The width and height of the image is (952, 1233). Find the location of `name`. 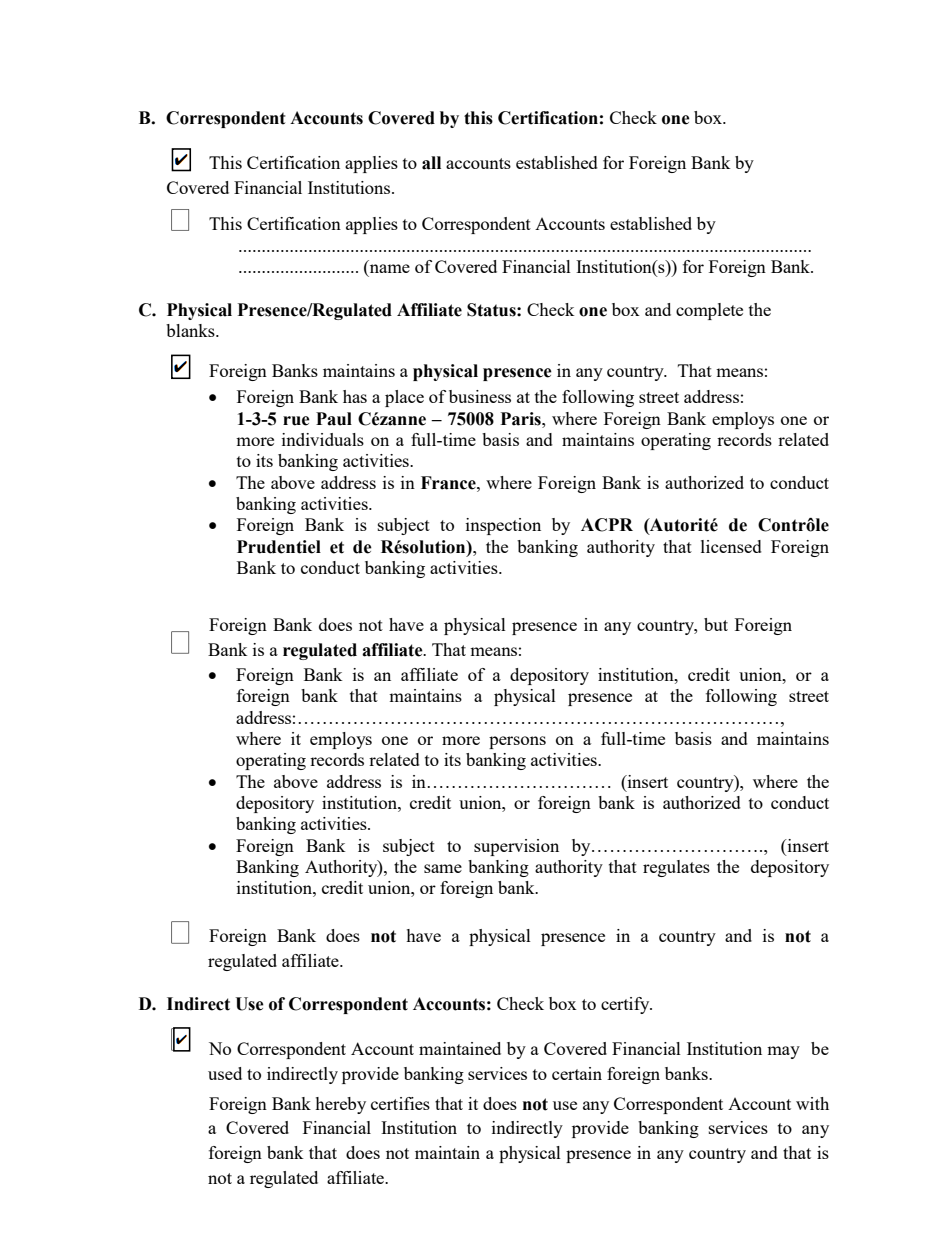

name is located at coordinates (388, 270).
